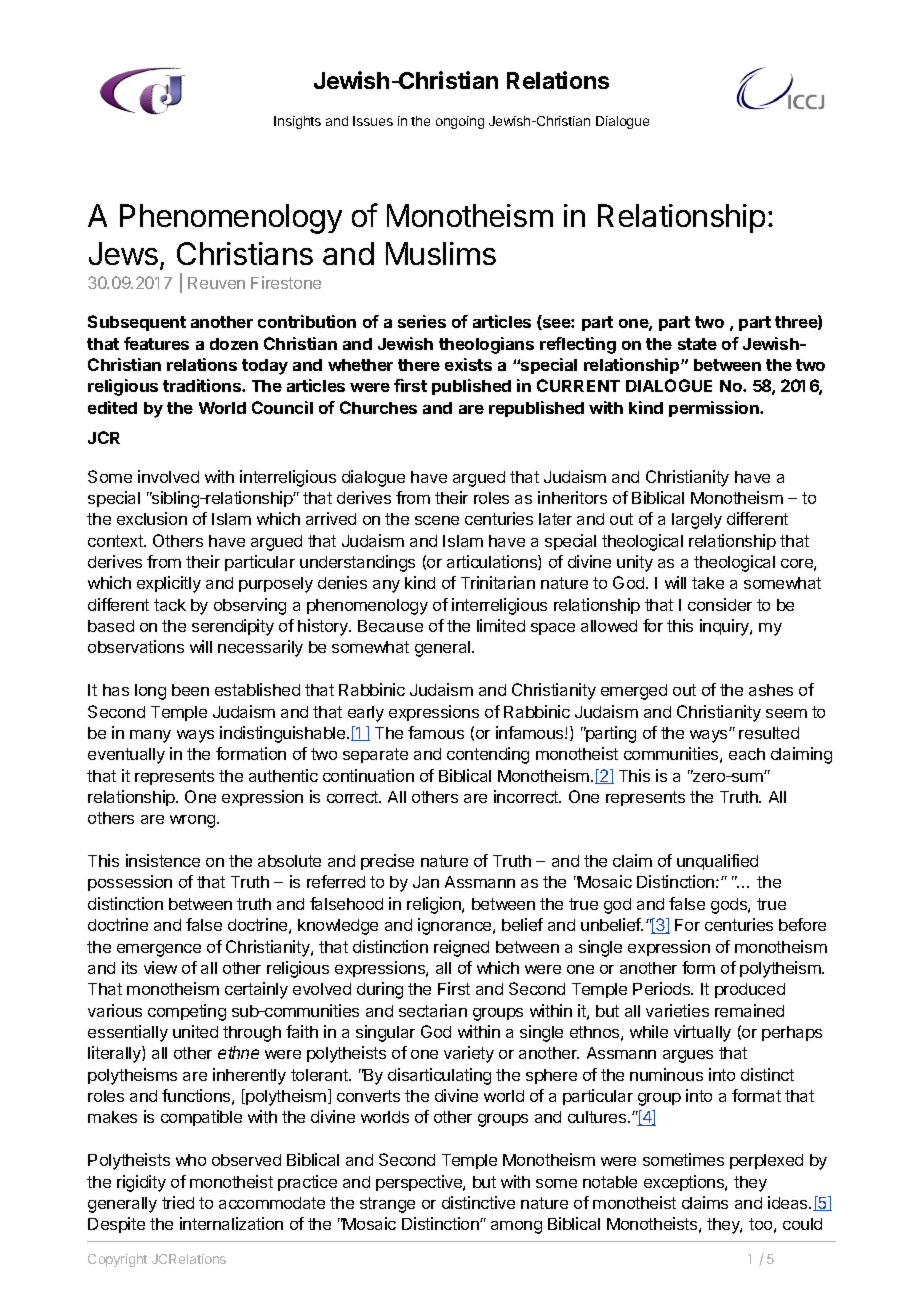 Image resolution: width=924 pixels, height=1308 pixels. What do you see at coordinates (160, 967) in the screenshot?
I see `view` at bounding box center [160, 967].
